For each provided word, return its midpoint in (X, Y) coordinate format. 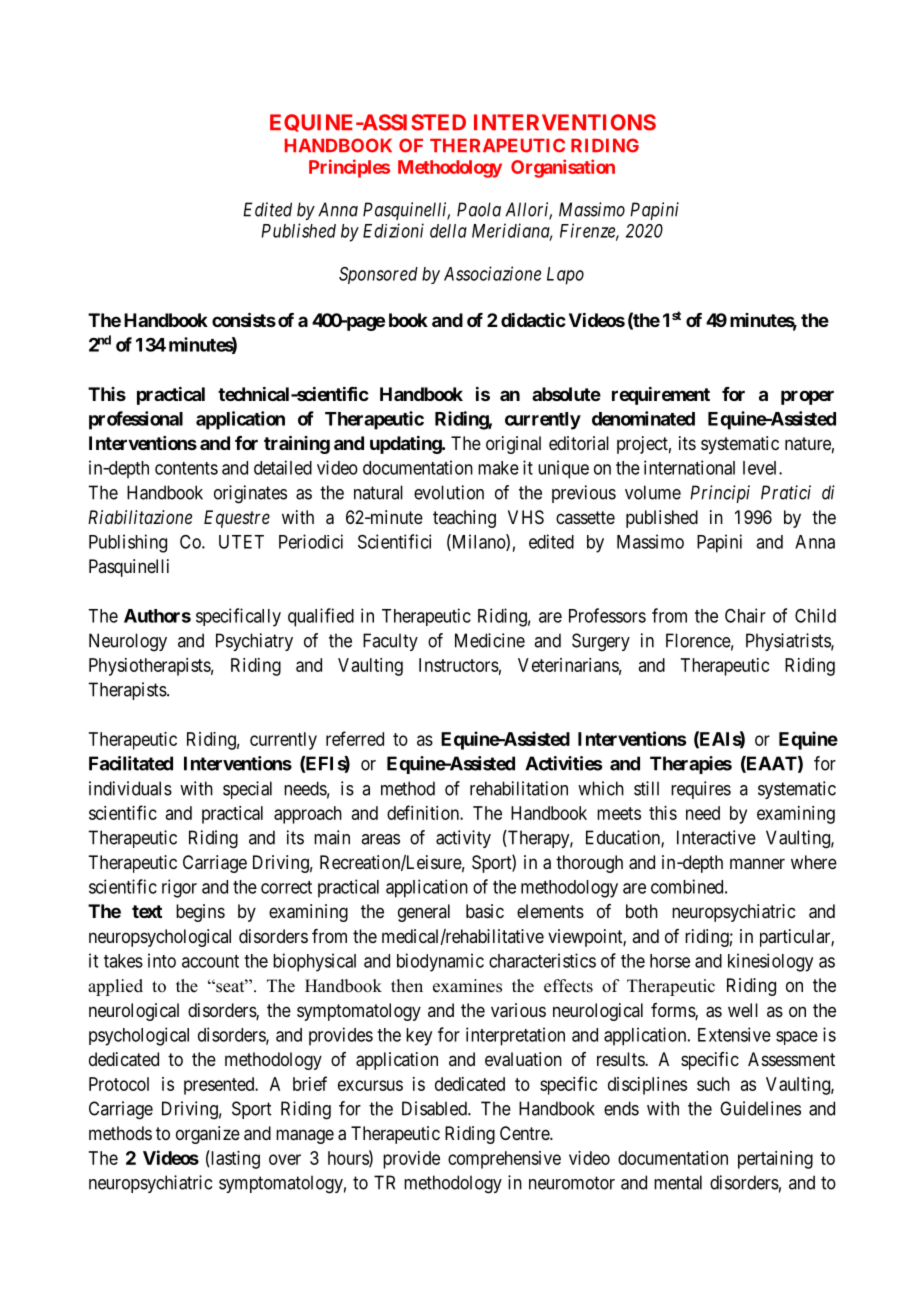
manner (757, 864)
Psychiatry (254, 642)
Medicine (490, 640)
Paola (479, 209)
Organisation (563, 168)
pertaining (775, 1160)
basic (485, 911)
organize (208, 1135)
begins (200, 913)
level (761, 468)
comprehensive (504, 1160)
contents (186, 468)
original (513, 445)
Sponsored (378, 275)
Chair (745, 615)
